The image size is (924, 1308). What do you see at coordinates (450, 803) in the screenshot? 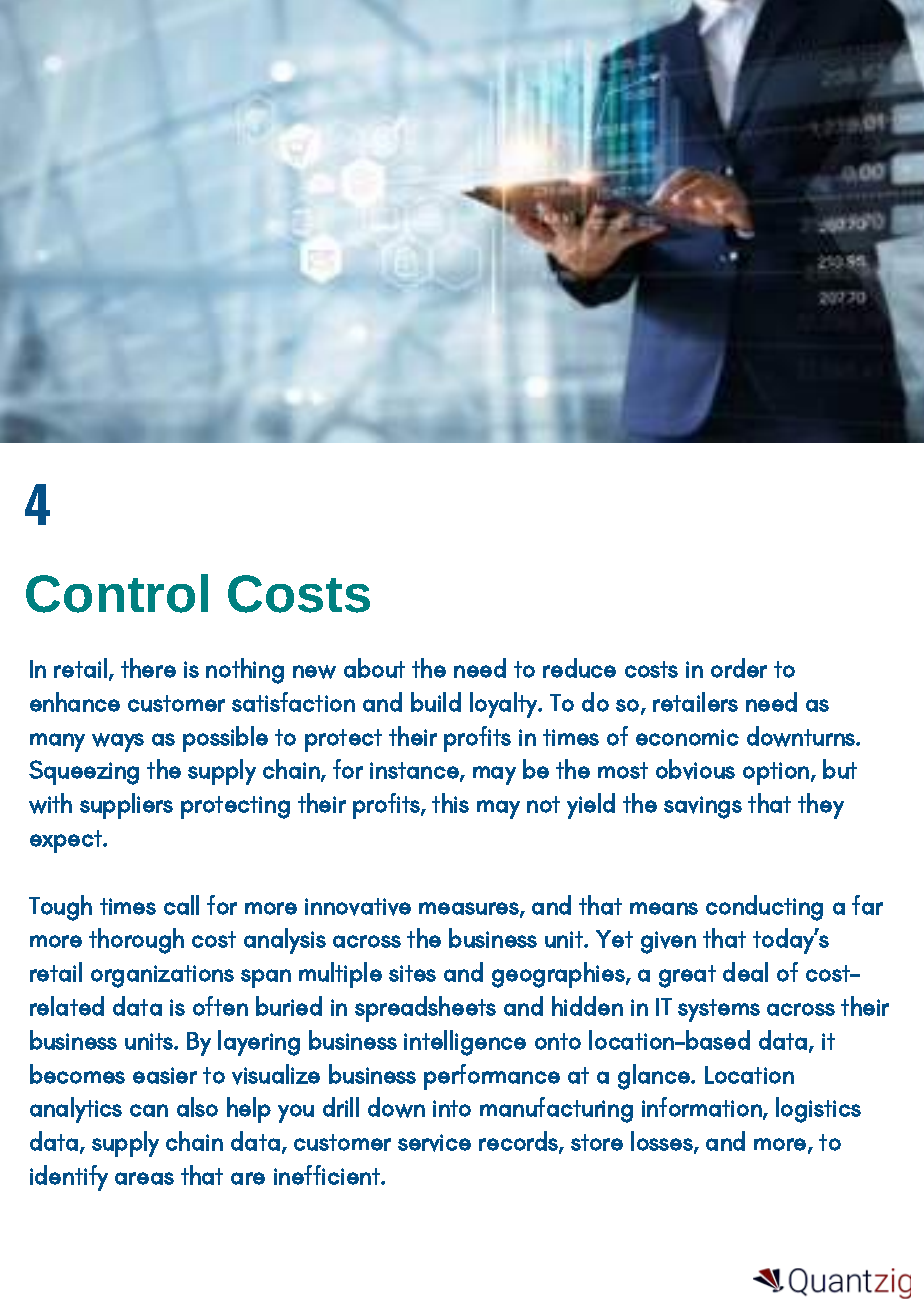
I see `this` at bounding box center [450, 803].
